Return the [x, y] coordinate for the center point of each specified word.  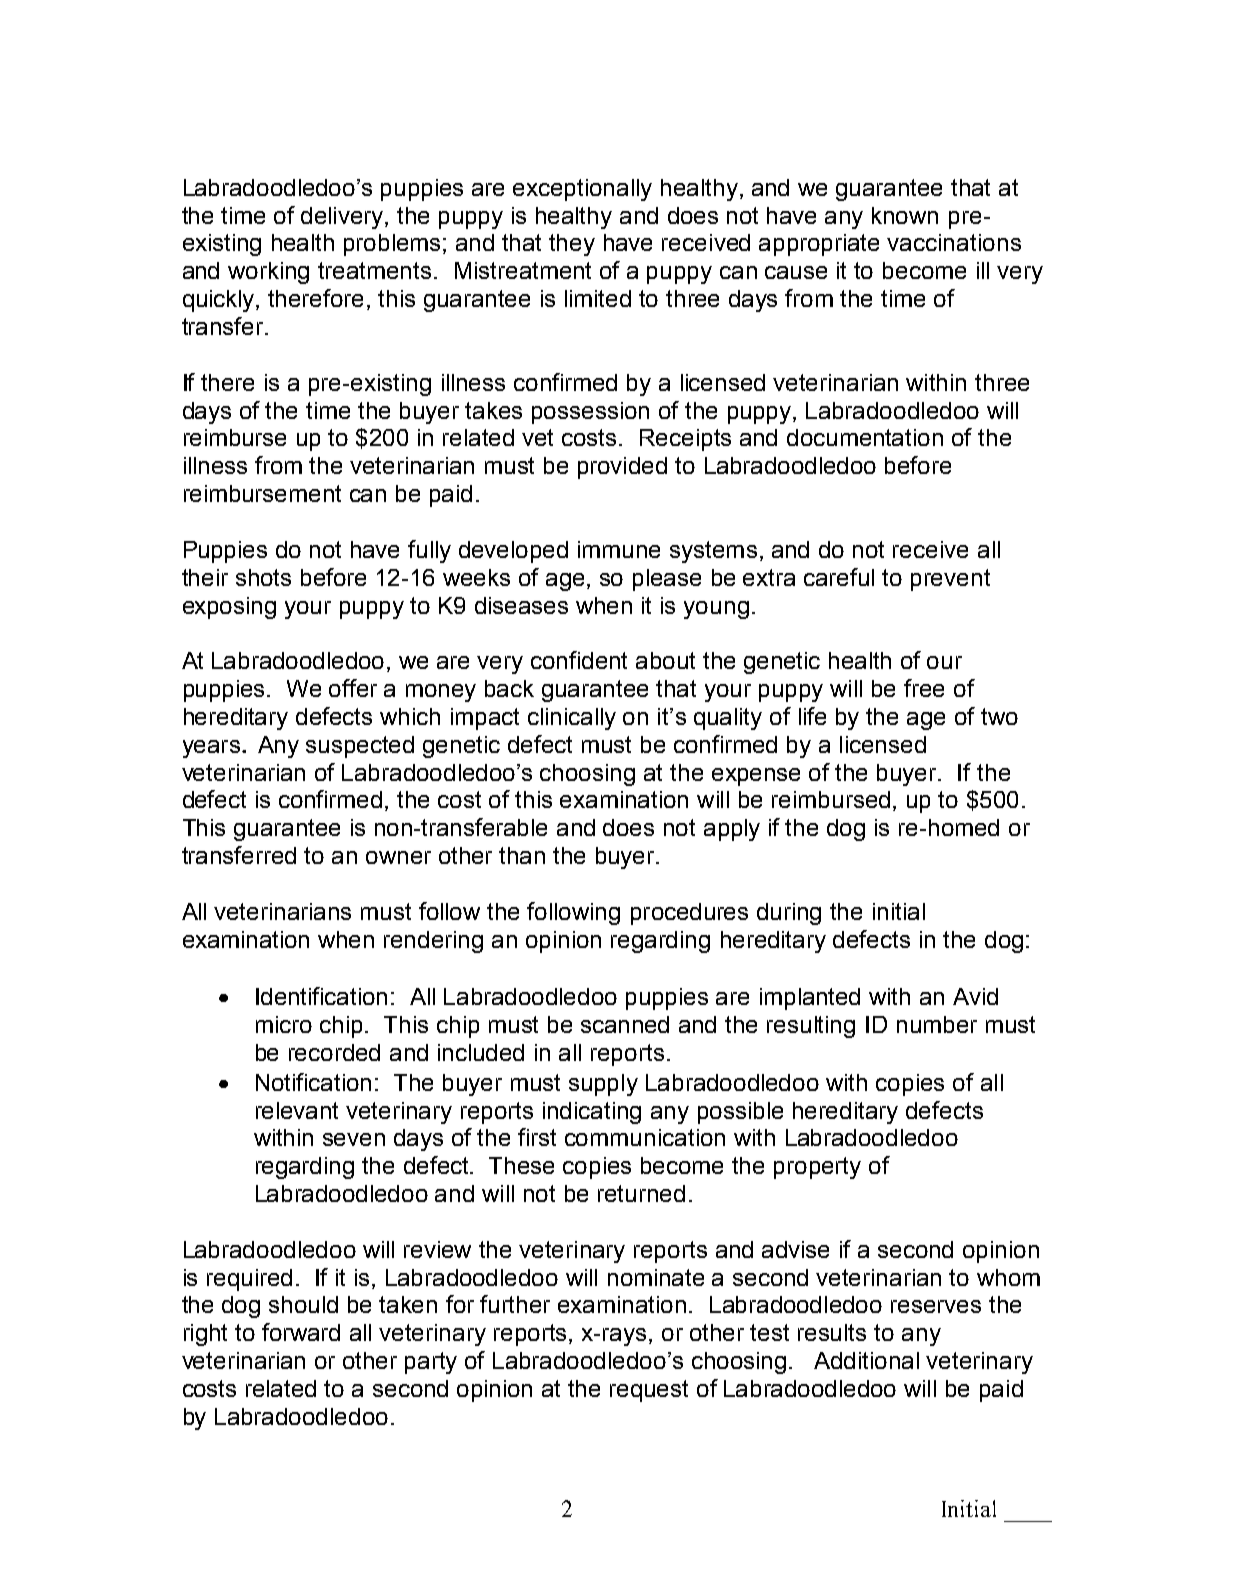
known [905, 215]
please [667, 580]
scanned [625, 1024]
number [937, 1024]
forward [301, 1332]
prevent [950, 580]
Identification [321, 996]
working [268, 273]
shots [263, 577]
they [572, 245]
